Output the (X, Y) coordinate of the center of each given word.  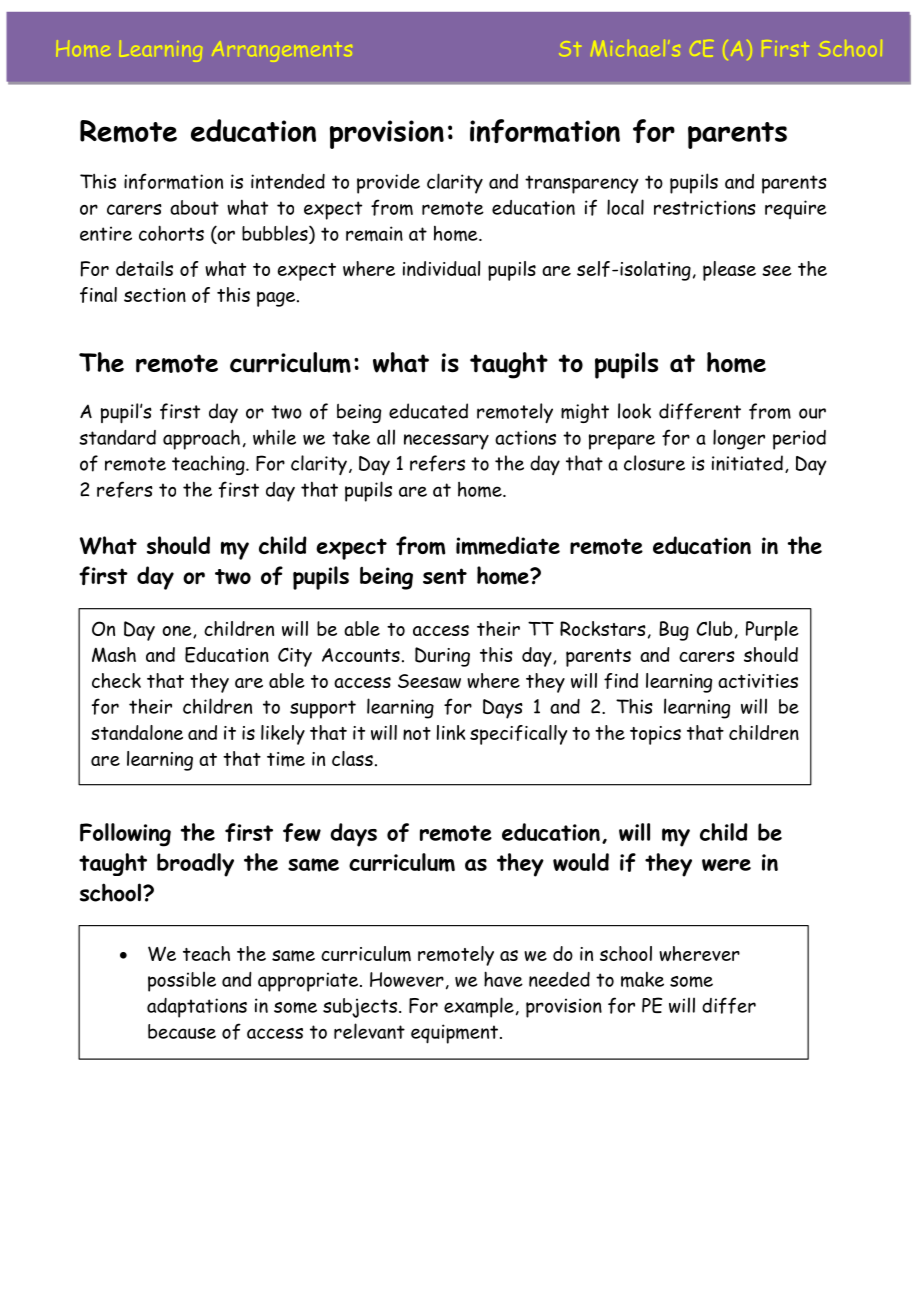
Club (714, 628)
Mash (114, 654)
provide (388, 184)
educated (428, 411)
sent (445, 576)
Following (125, 835)
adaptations (197, 1008)
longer (739, 439)
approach (201, 439)
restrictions (705, 207)
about (194, 207)
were (726, 865)
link (451, 732)
